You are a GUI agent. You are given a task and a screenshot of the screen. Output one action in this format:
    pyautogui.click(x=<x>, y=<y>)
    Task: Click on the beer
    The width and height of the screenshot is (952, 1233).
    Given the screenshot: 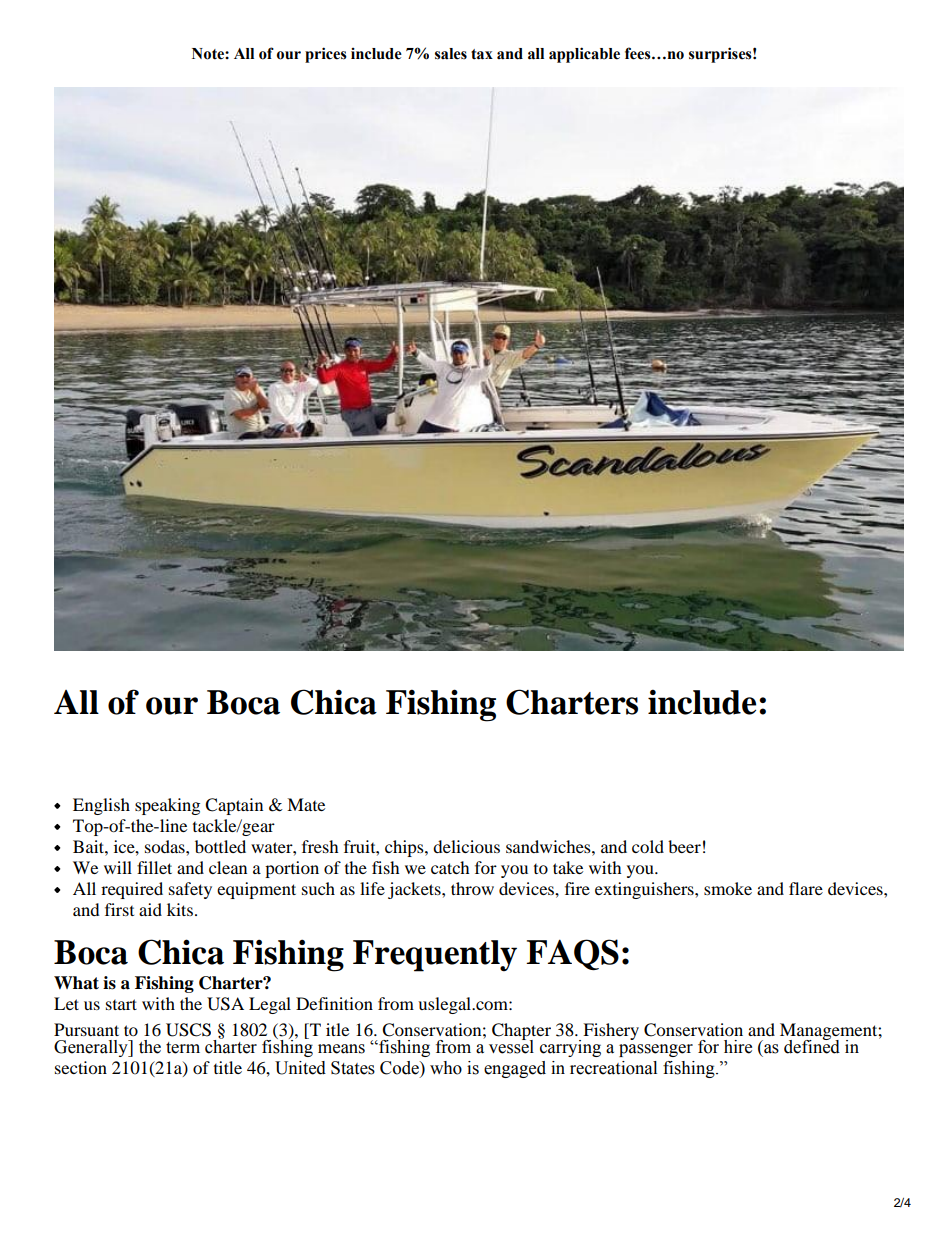 What is the action you would take?
    pyautogui.click(x=684, y=846)
